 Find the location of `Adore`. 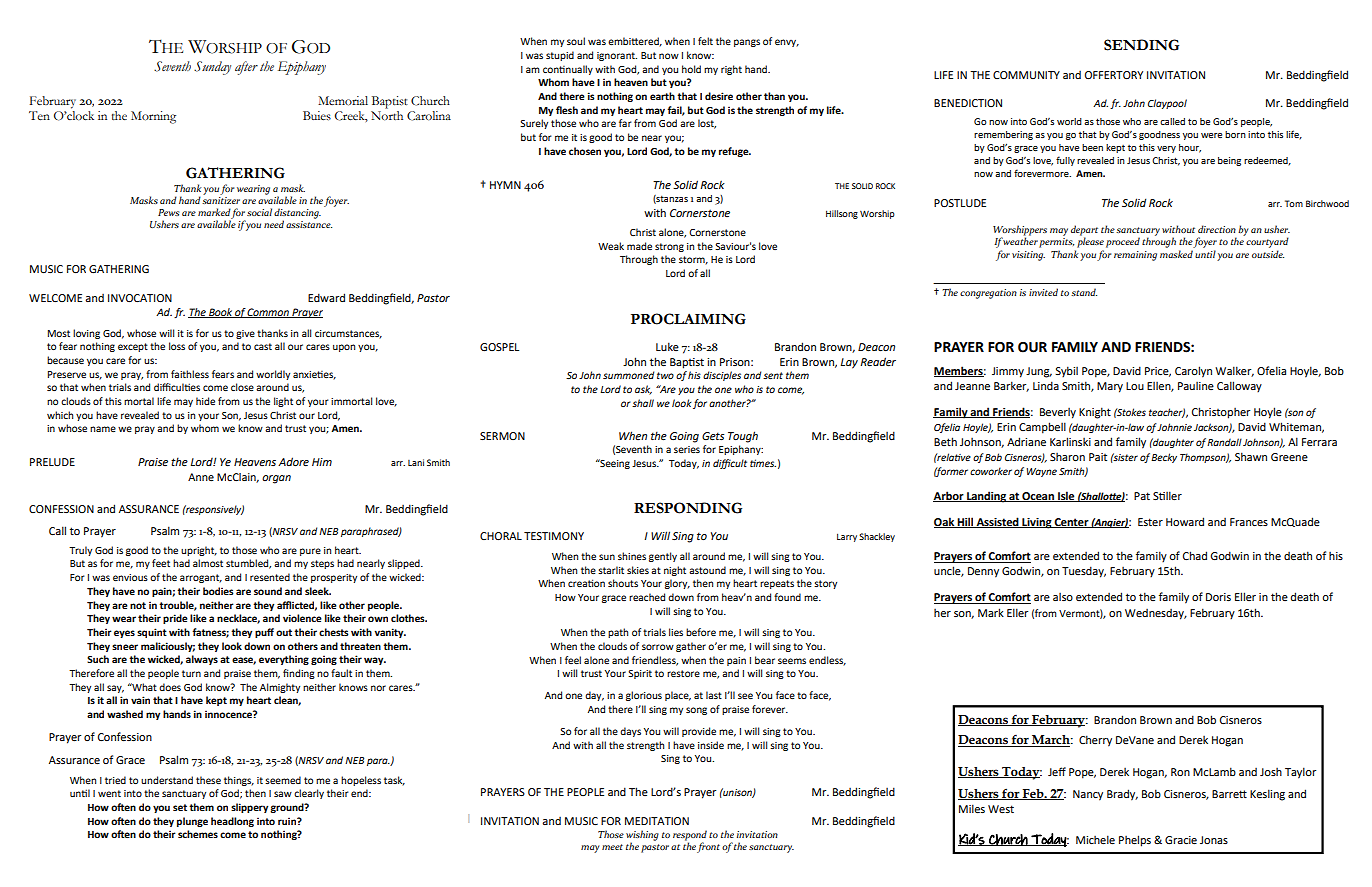

Adore is located at coordinates (293, 461).
